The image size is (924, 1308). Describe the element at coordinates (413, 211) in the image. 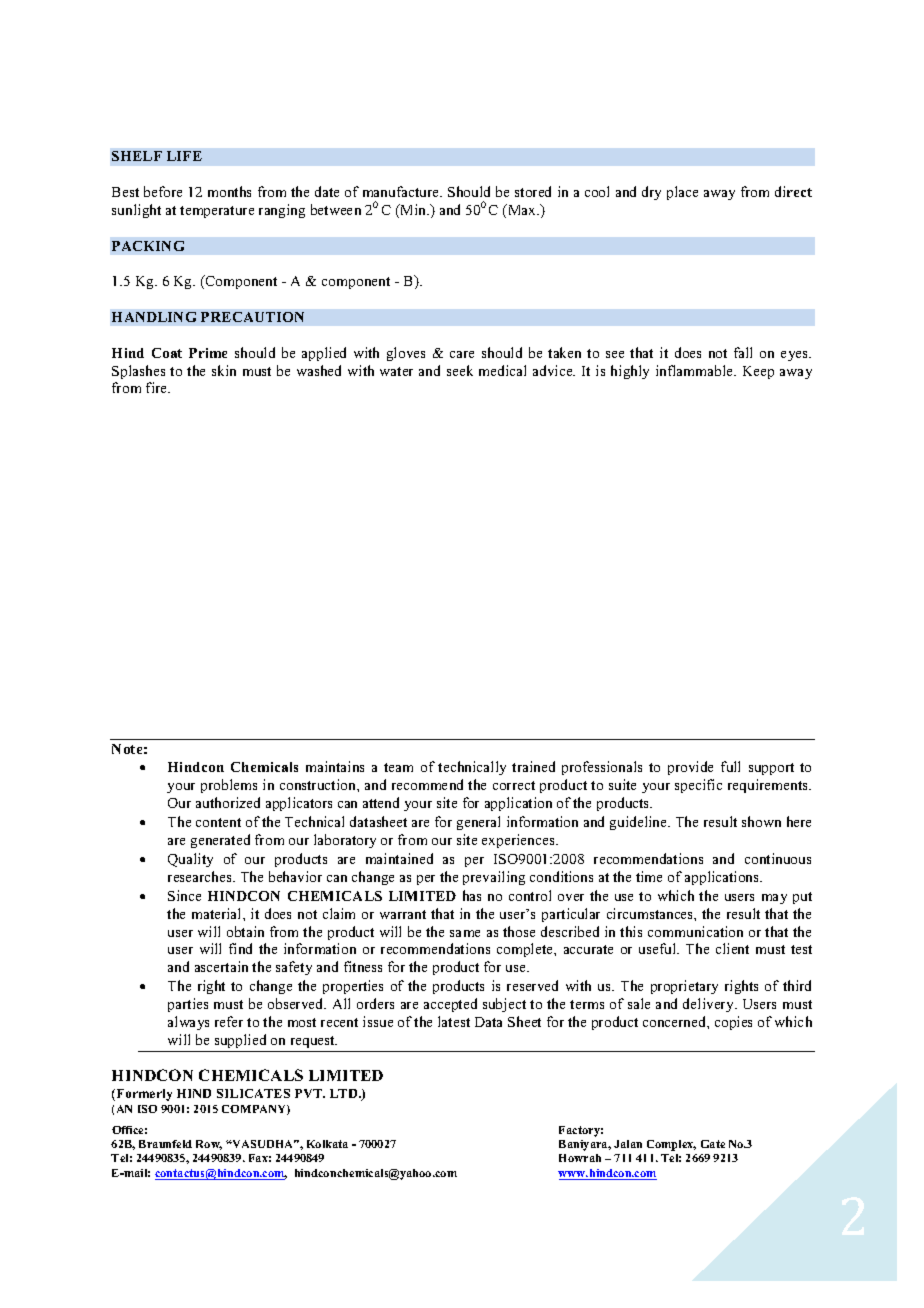

I see `Min` at that location.
